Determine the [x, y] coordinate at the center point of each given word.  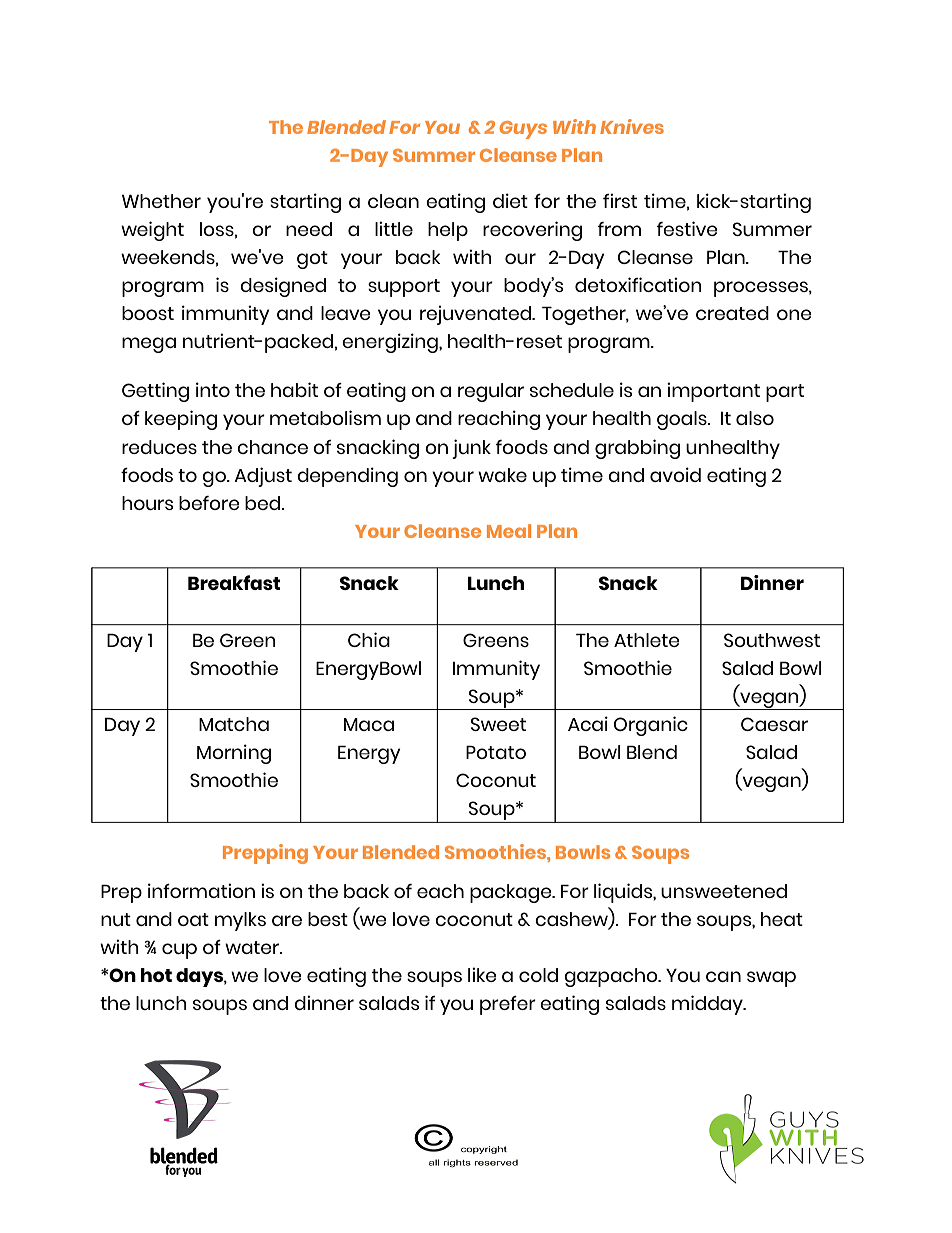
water [253, 947]
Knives [632, 126]
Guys [523, 130]
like [482, 974]
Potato [496, 752]
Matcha [234, 724]
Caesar [774, 724]
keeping [181, 420]
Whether [161, 201]
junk [471, 449]
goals [683, 420]
